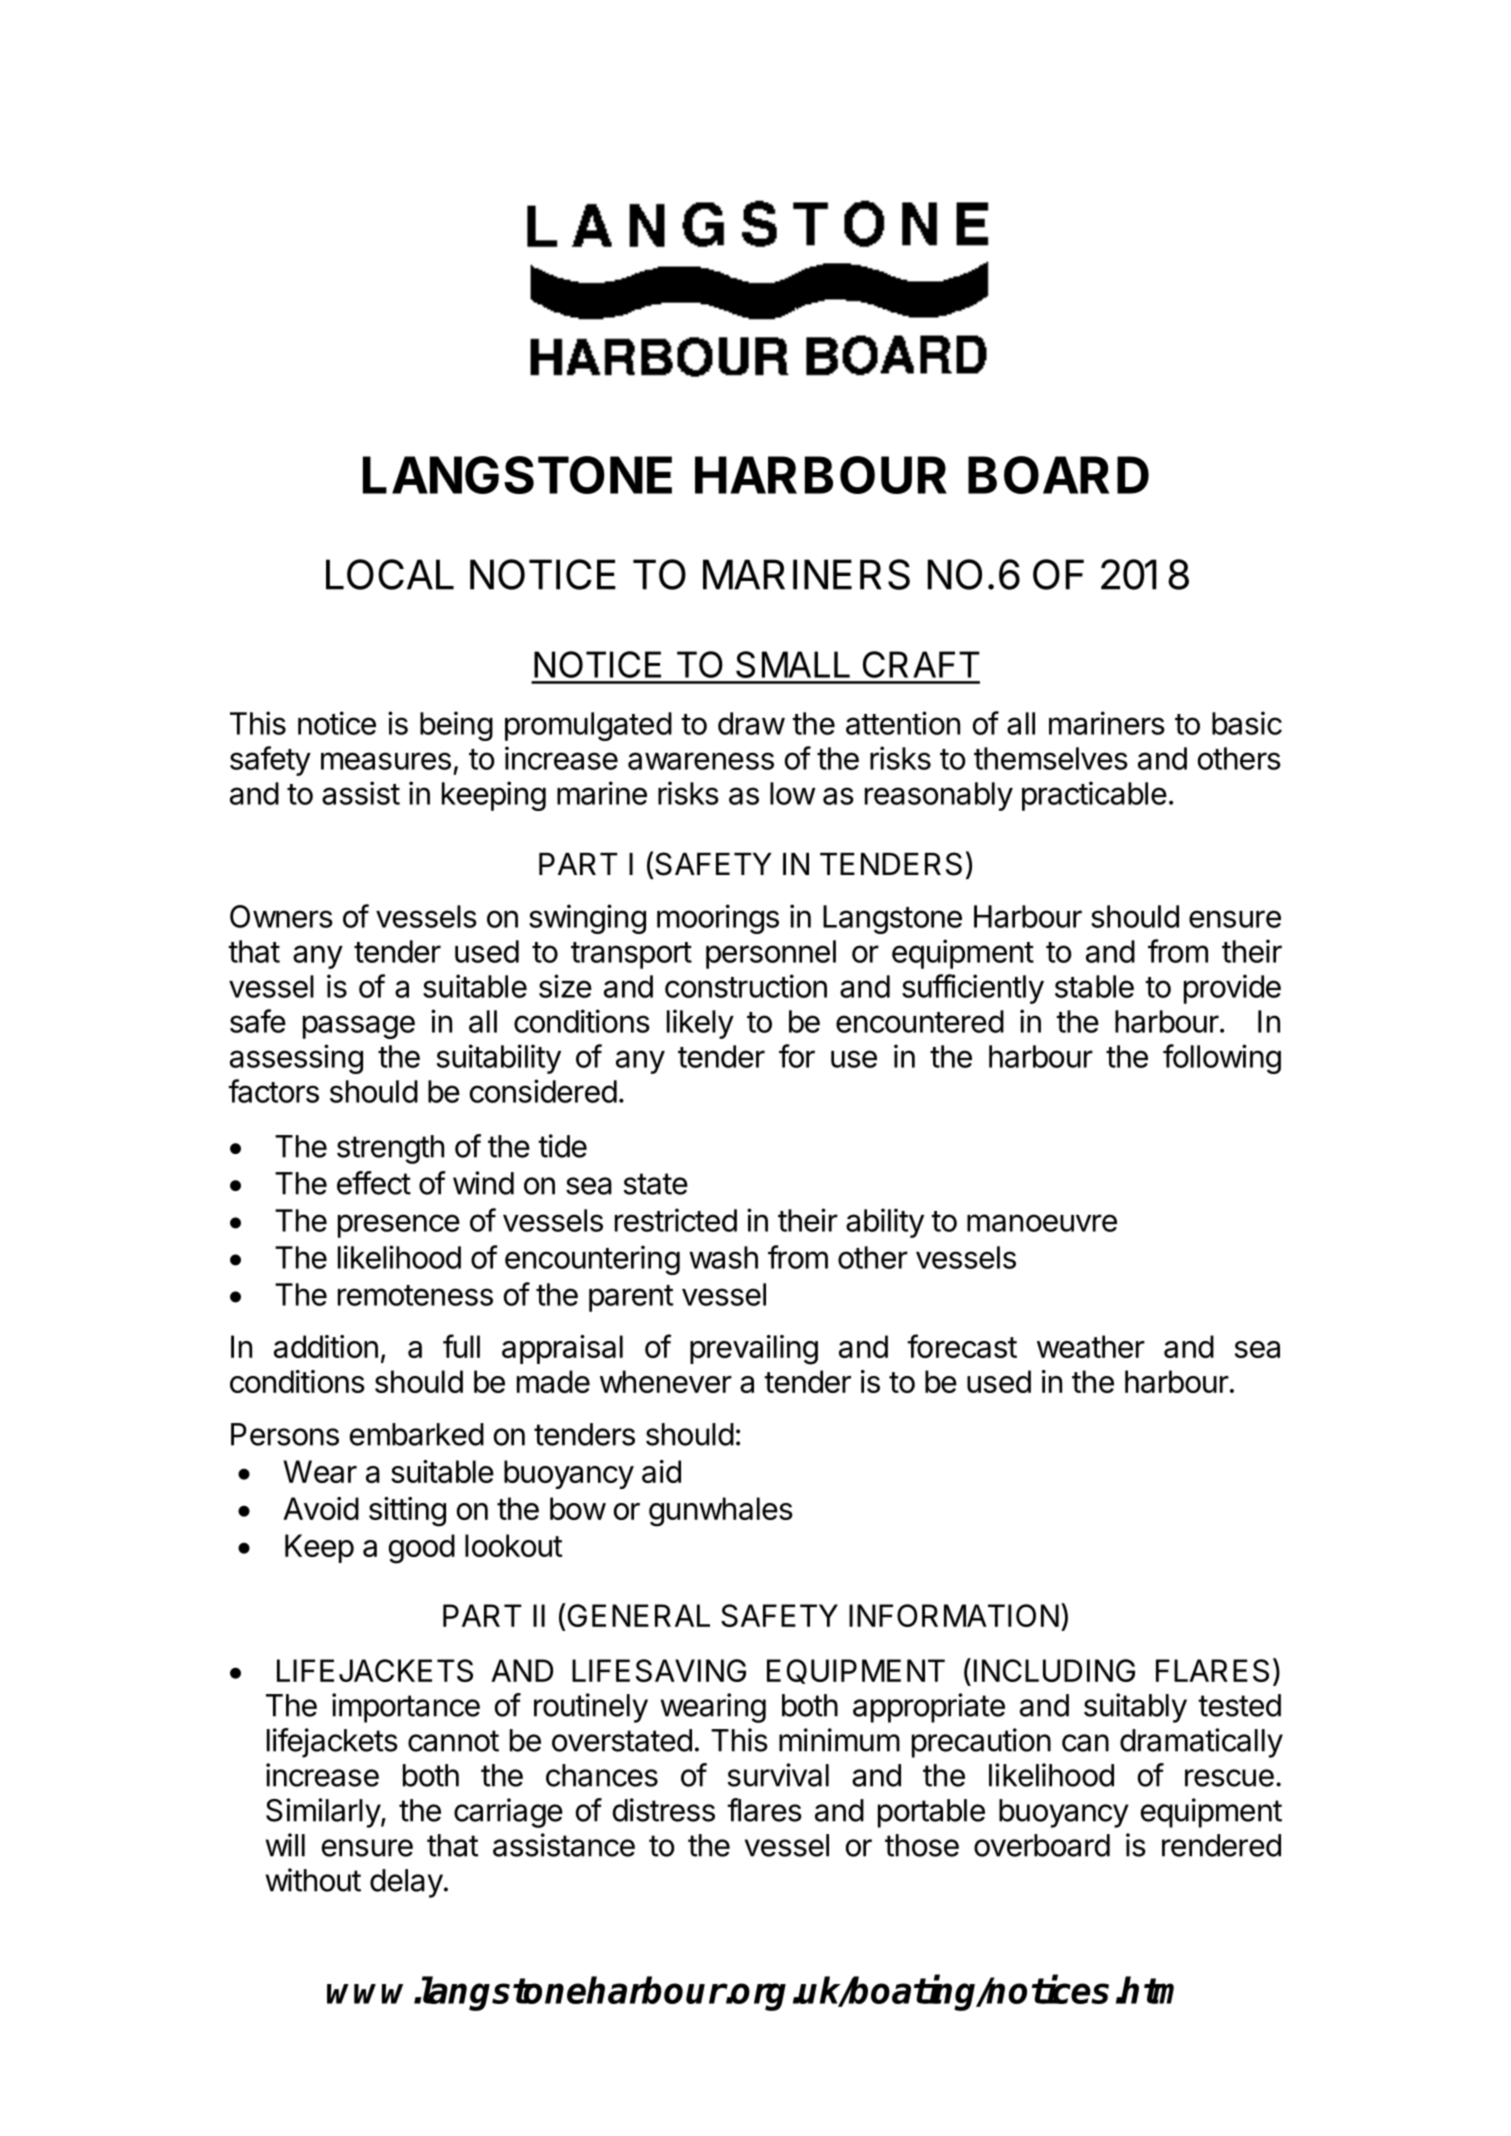 The image size is (1511, 2136). I want to click on aid, so click(661, 1471).
